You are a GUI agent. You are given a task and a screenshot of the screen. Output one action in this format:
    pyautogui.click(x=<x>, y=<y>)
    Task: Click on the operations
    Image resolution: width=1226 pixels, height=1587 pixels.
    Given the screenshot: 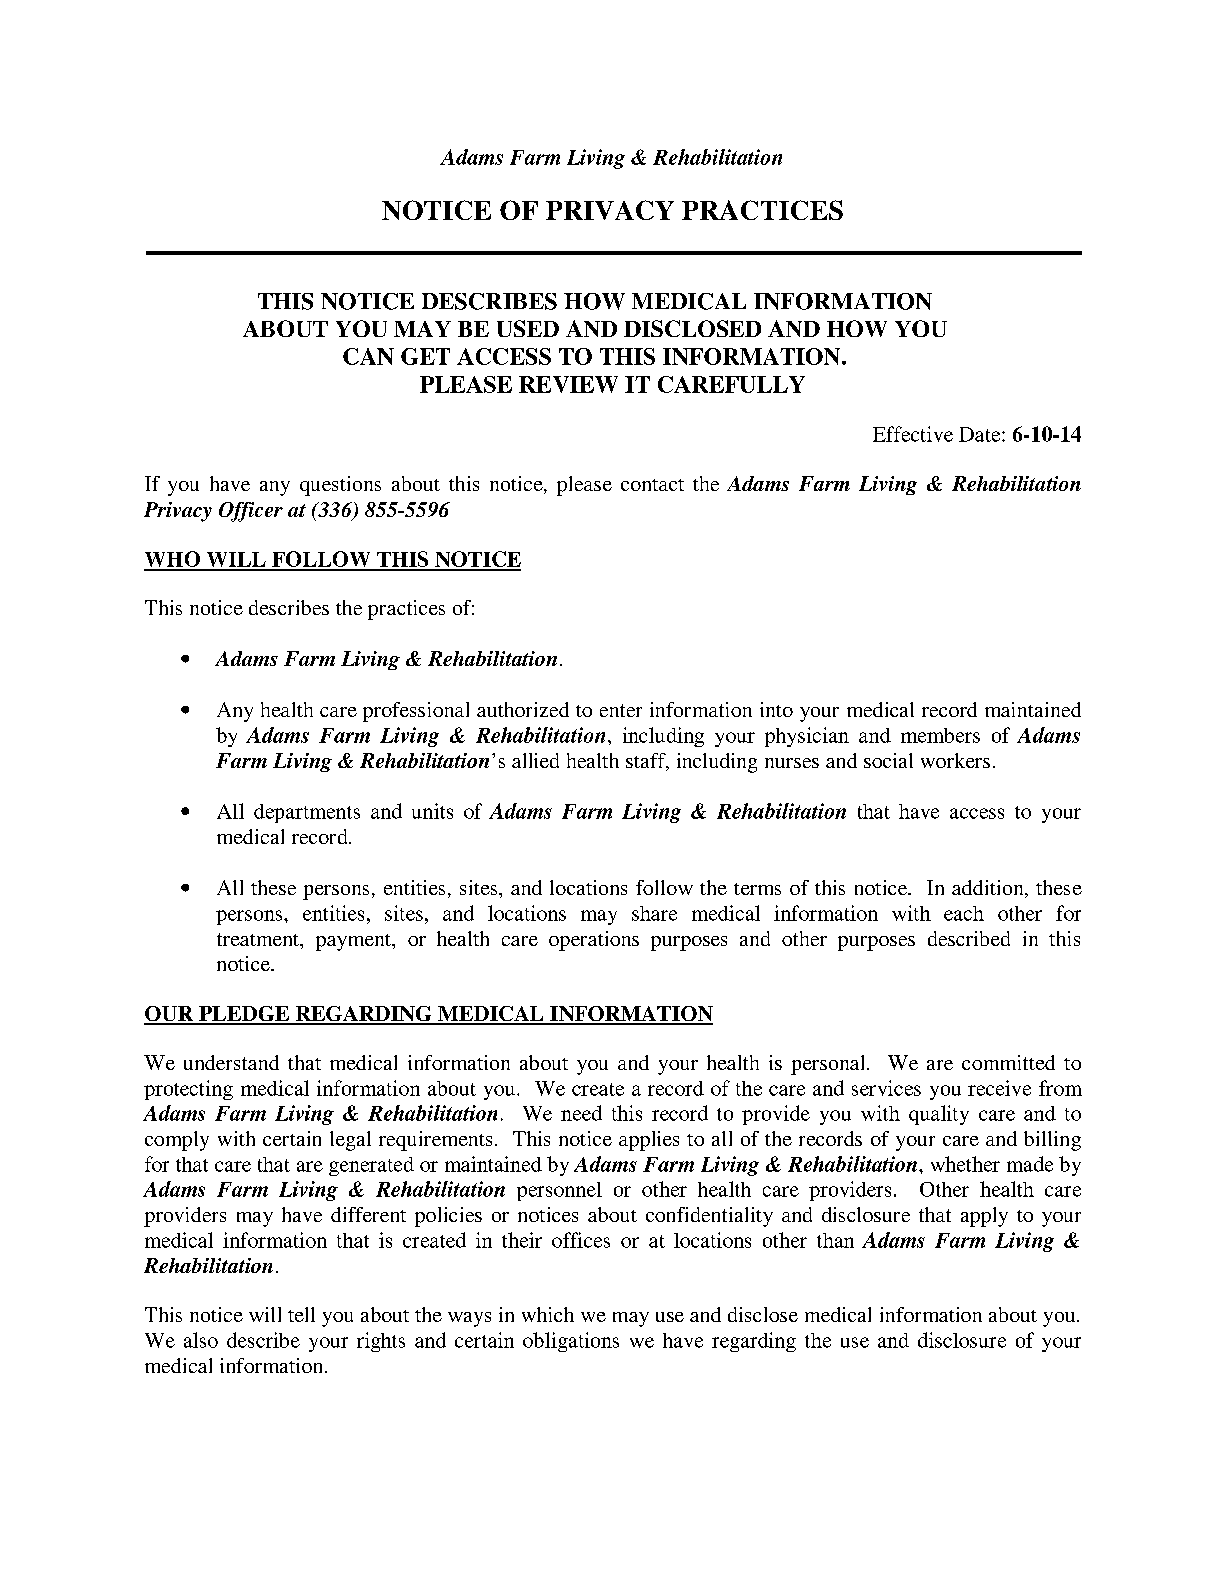 What is the action you would take?
    pyautogui.click(x=594, y=941)
